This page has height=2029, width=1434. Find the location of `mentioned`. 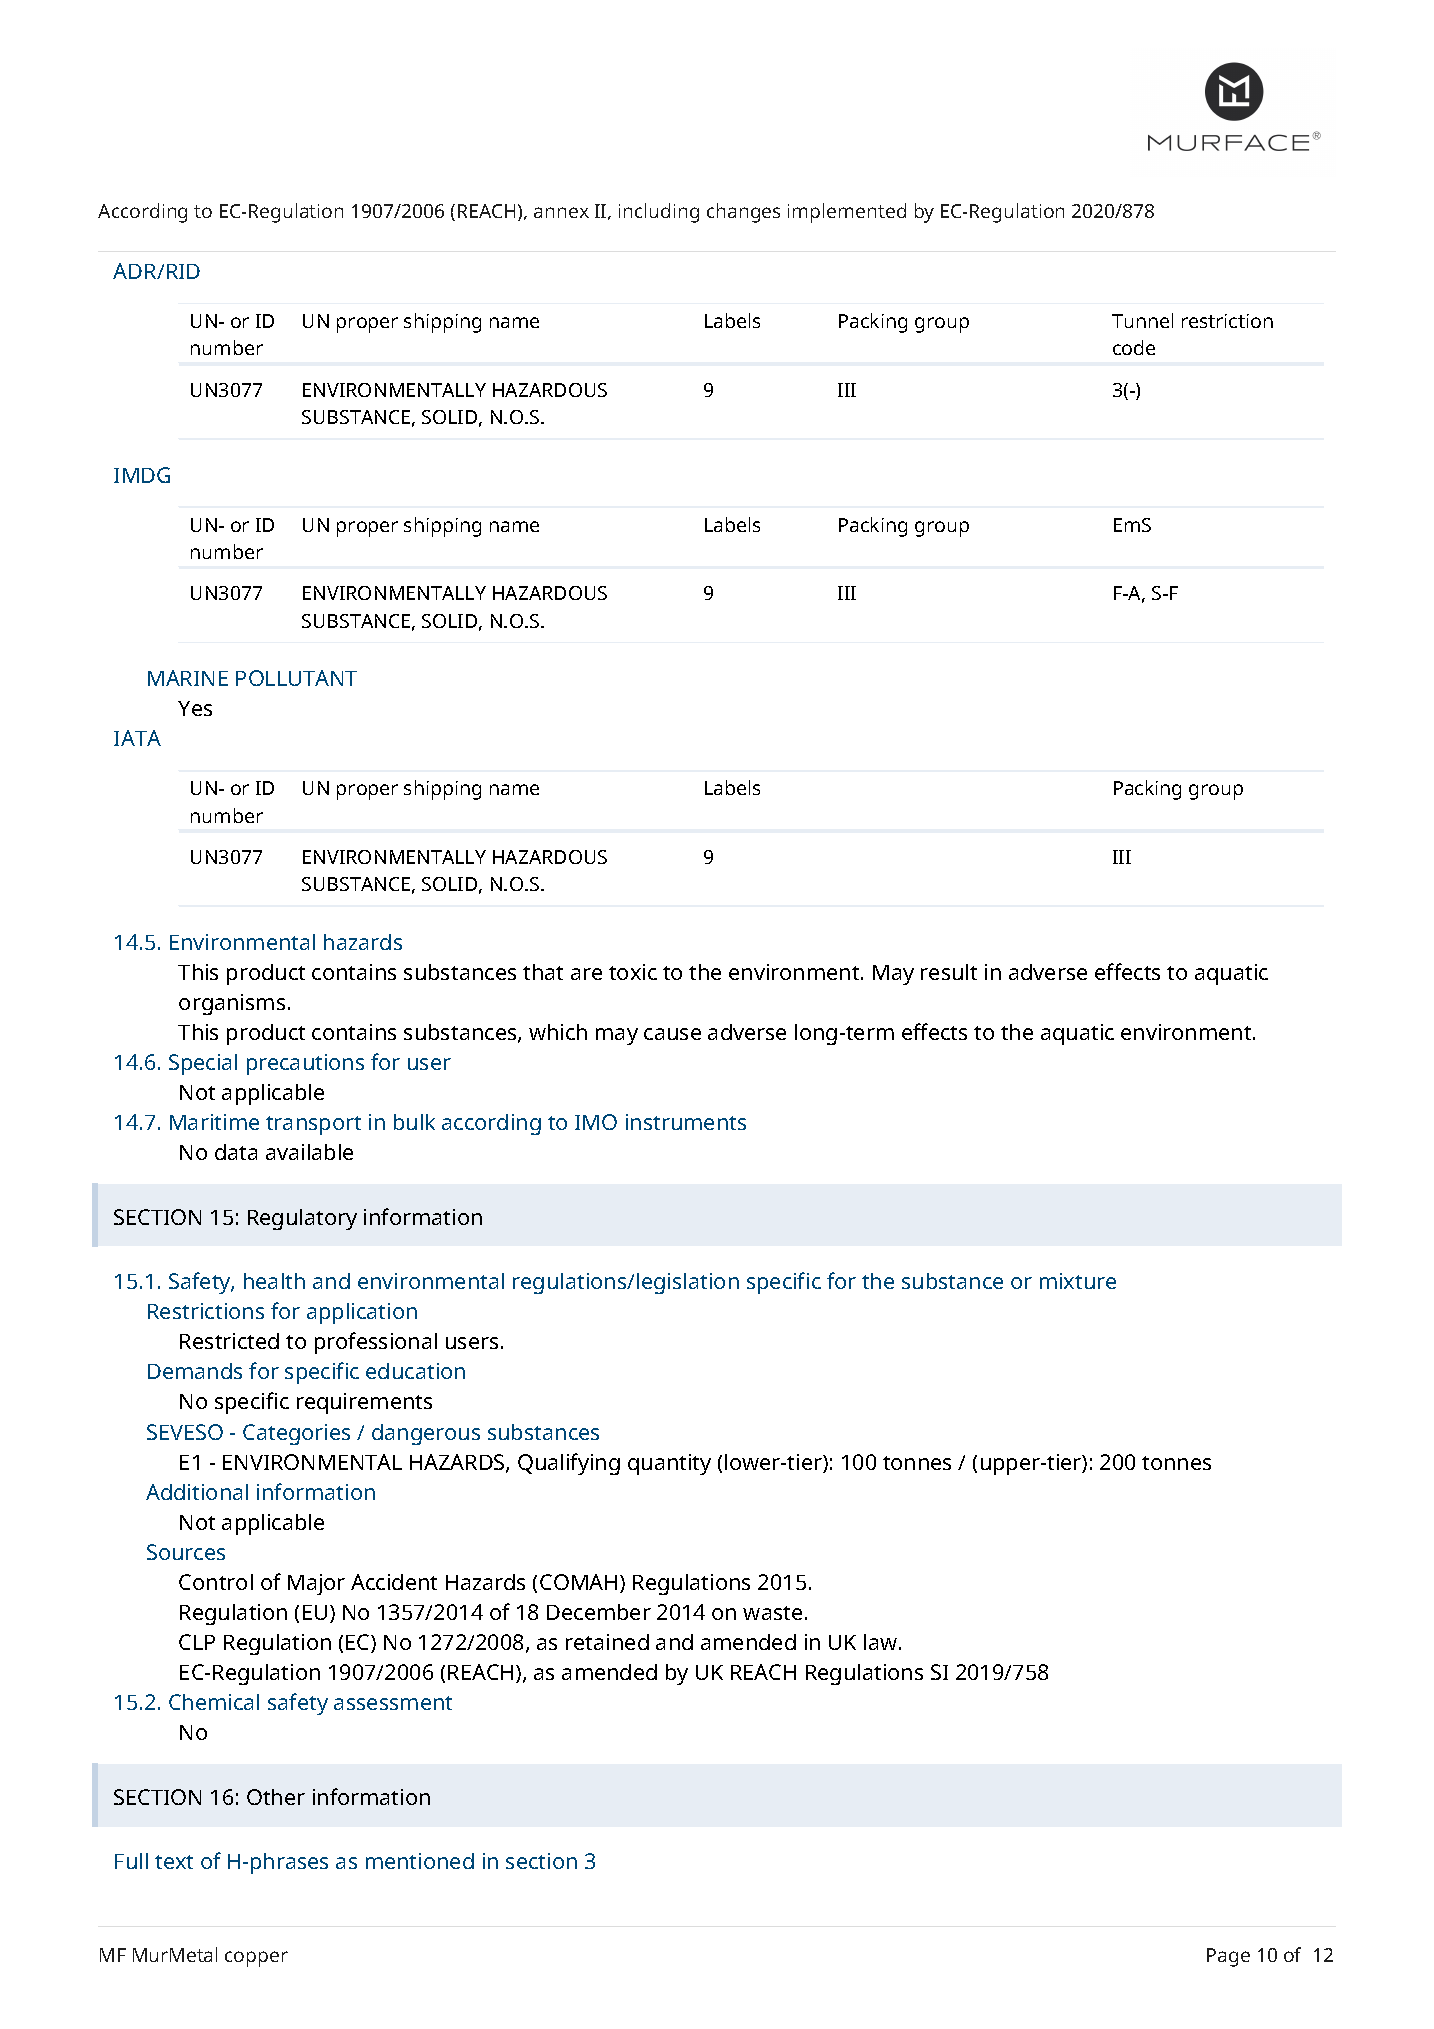

mentioned is located at coordinates (420, 1861).
